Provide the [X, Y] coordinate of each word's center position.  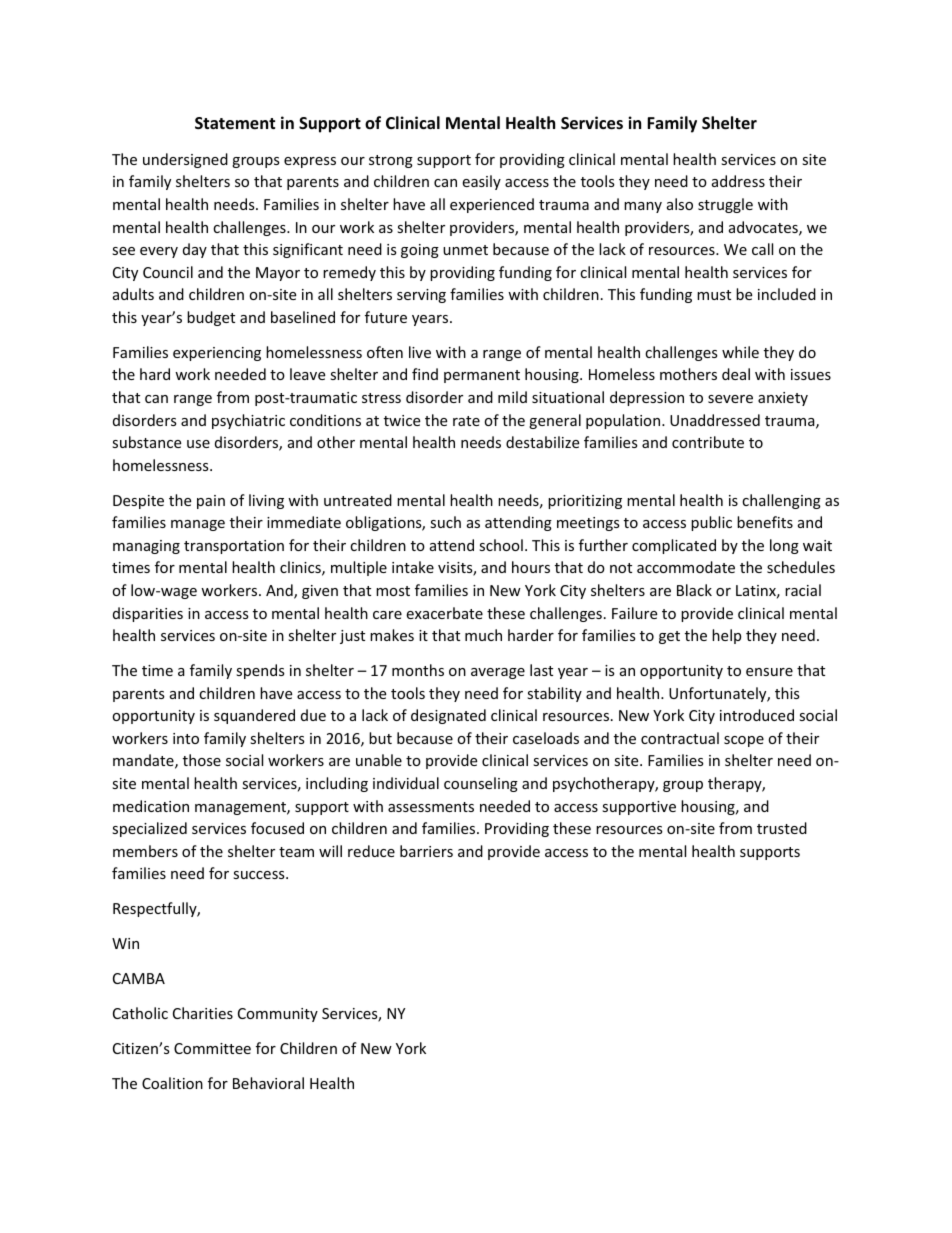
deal [736, 374]
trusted [782, 828]
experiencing [217, 354]
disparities [148, 614]
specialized [149, 829]
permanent [482, 376]
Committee [212, 1048]
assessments [431, 807]
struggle [725, 205]
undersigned [185, 160]
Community [278, 1015]
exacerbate [444, 613]
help [726, 636]
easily [481, 182]
